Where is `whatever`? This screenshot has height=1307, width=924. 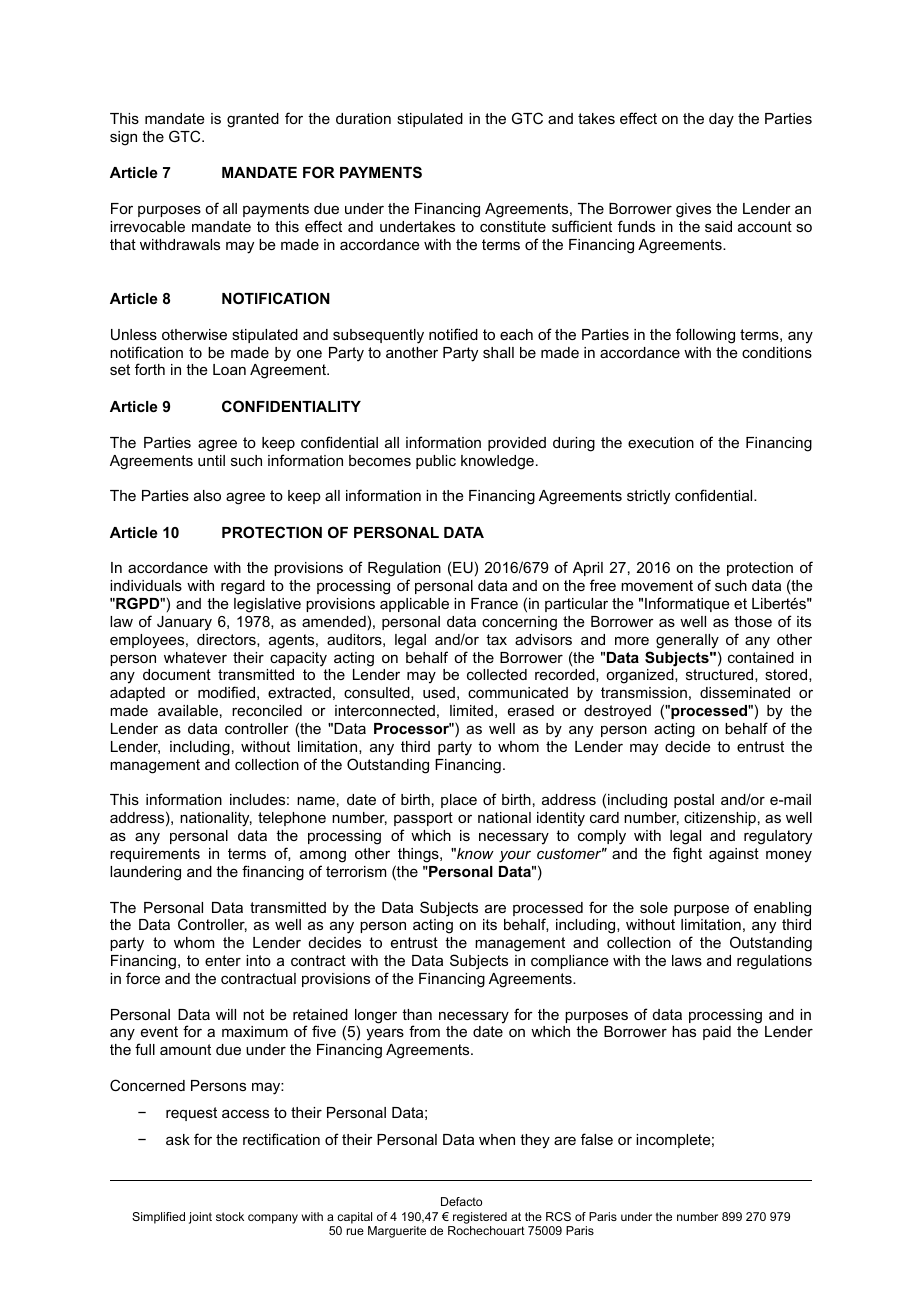
whatever is located at coordinates (195, 657).
